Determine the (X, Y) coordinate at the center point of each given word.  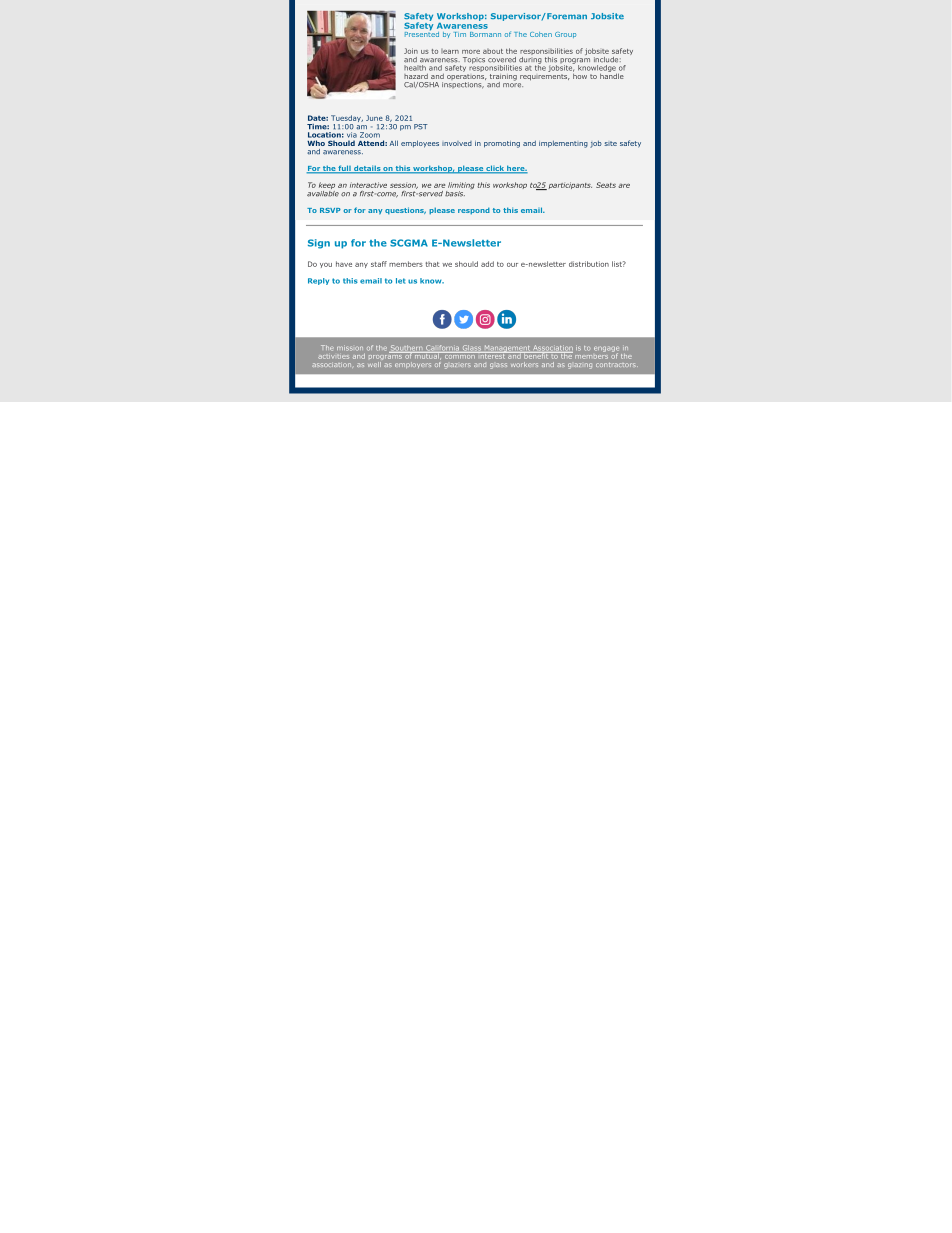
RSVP (330, 210)
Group (565, 35)
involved (457, 143)
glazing (580, 366)
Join (411, 51)
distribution (589, 264)
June (374, 118)
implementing (563, 144)
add (487, 264)
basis (455, 194)
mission (350, 348)
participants (569, 186)
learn (450, 51)
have (344, 264)
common (460, 355)
